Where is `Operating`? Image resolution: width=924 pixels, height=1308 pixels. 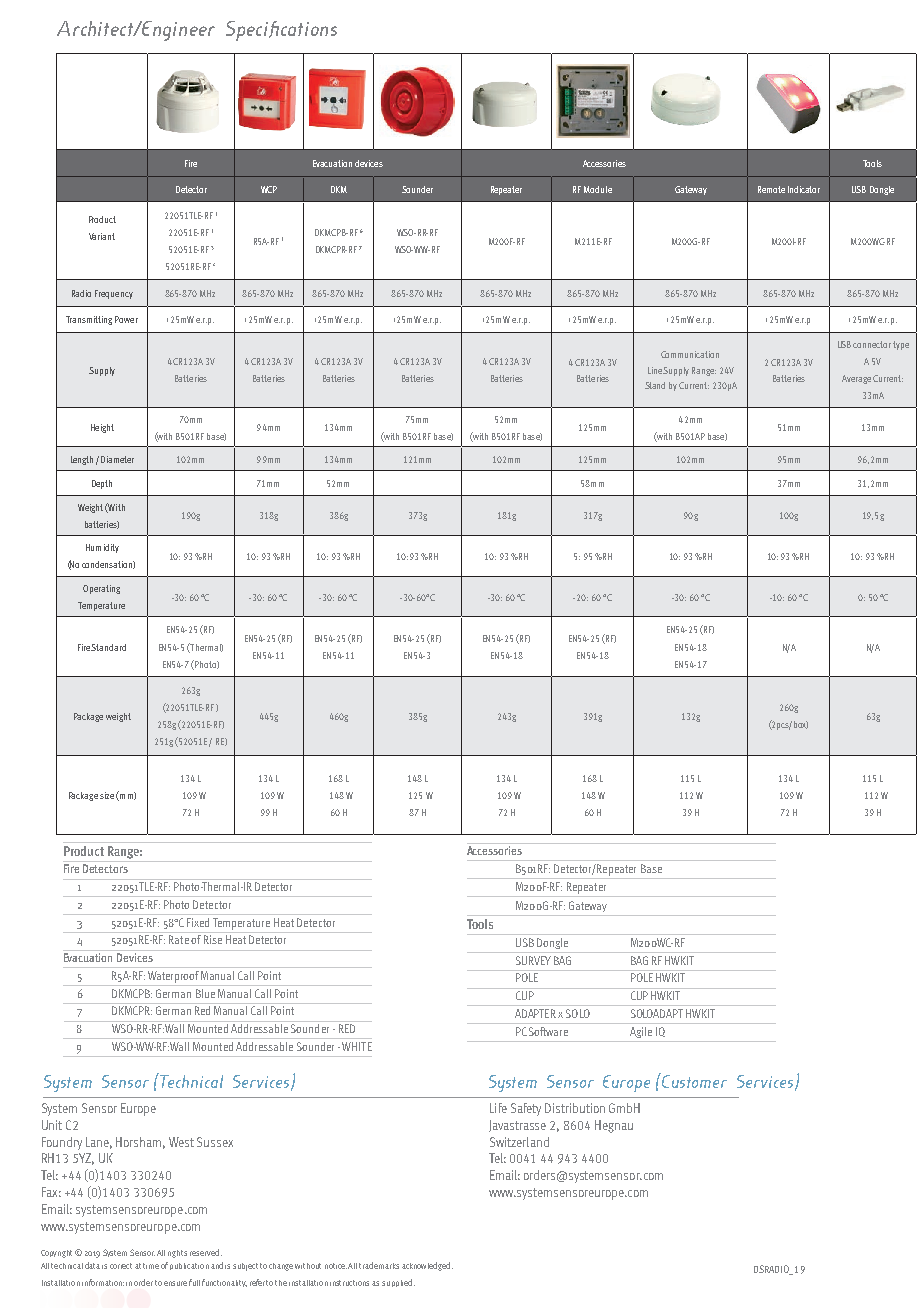
Operating is located at coordinates (101, 589).
